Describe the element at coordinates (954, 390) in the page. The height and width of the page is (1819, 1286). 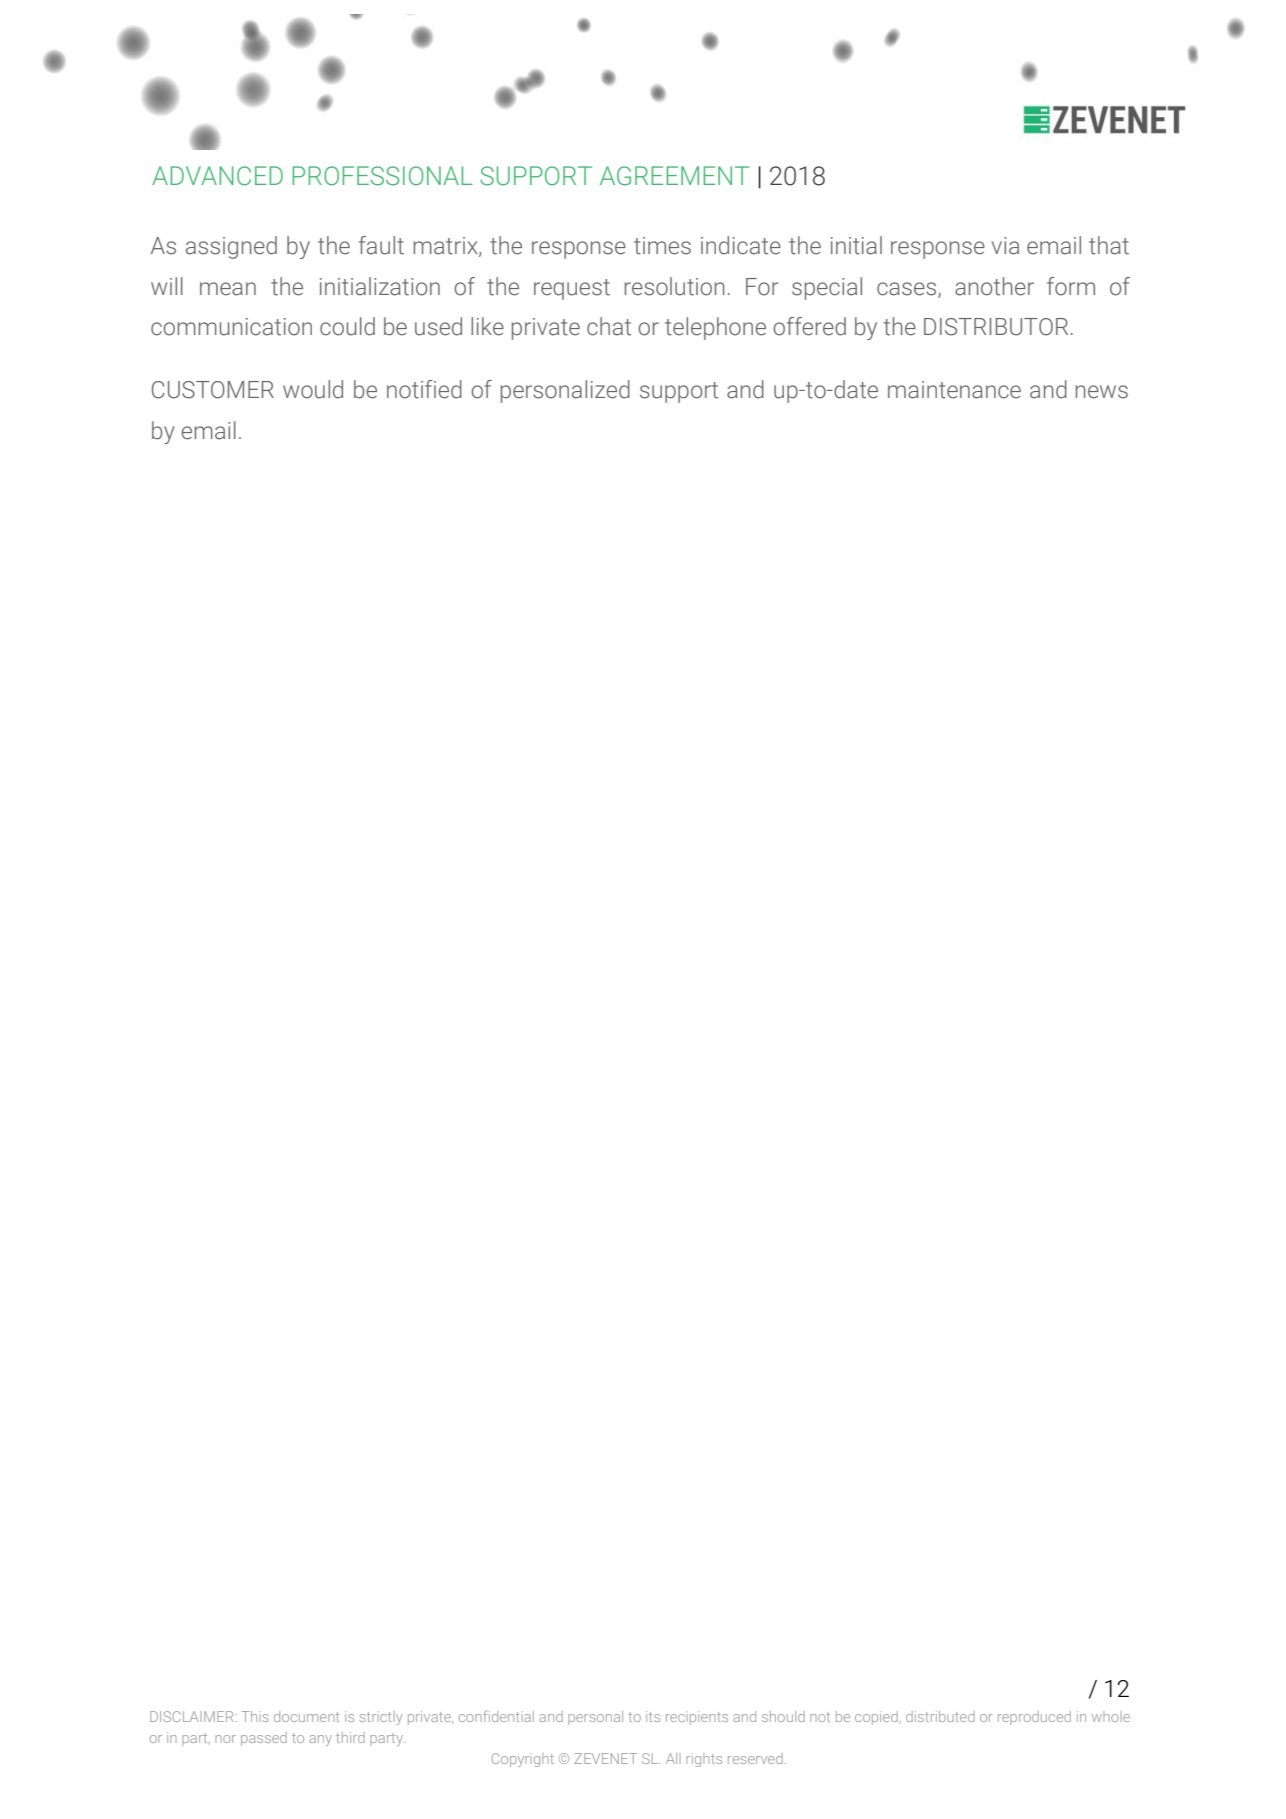
I see `maintenance` at that location.
